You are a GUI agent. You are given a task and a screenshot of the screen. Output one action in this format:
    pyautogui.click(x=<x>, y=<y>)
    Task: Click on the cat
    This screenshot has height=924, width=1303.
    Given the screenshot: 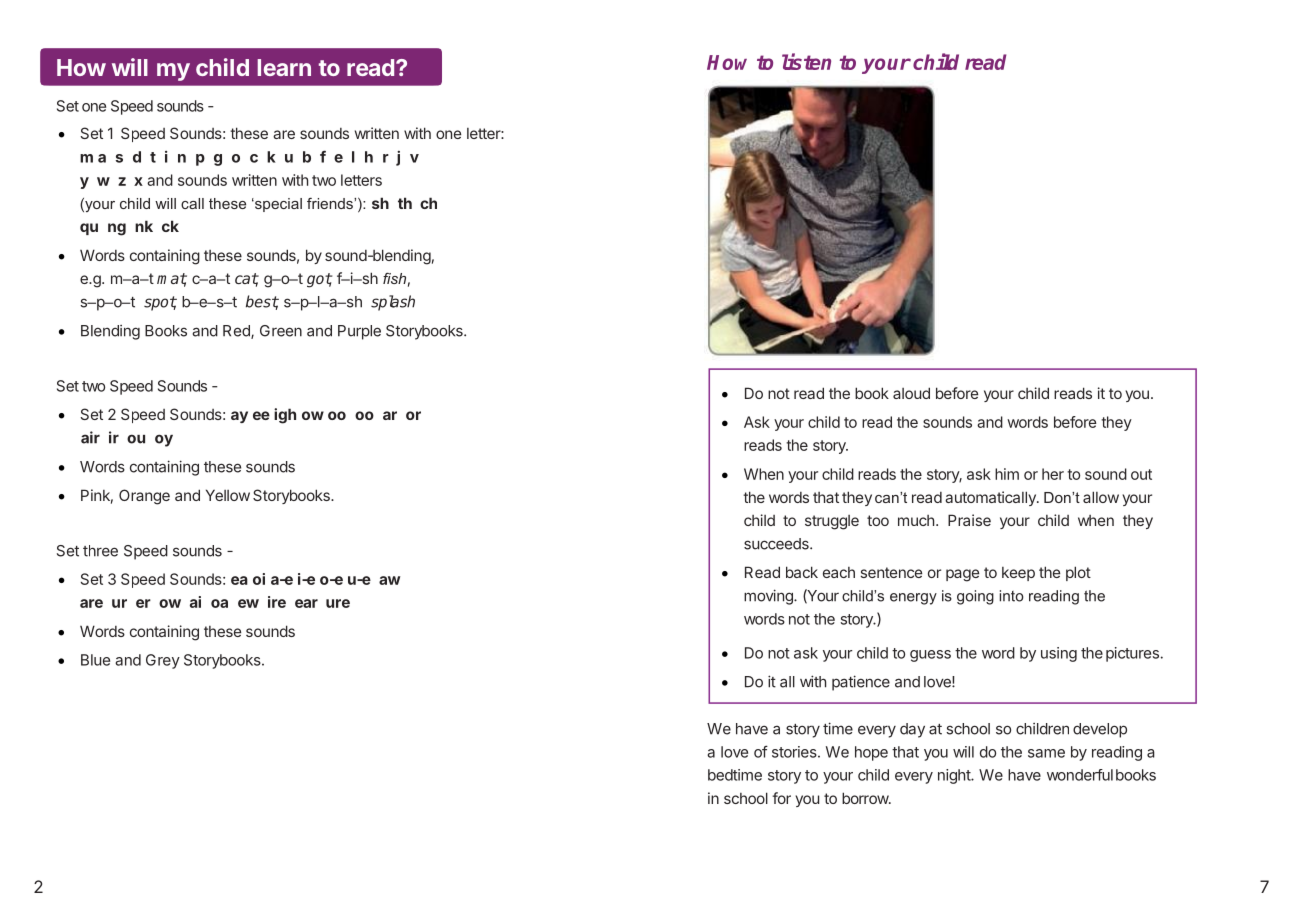 What is the action you would take?
    pyautogui.click(x=247, y=280)
